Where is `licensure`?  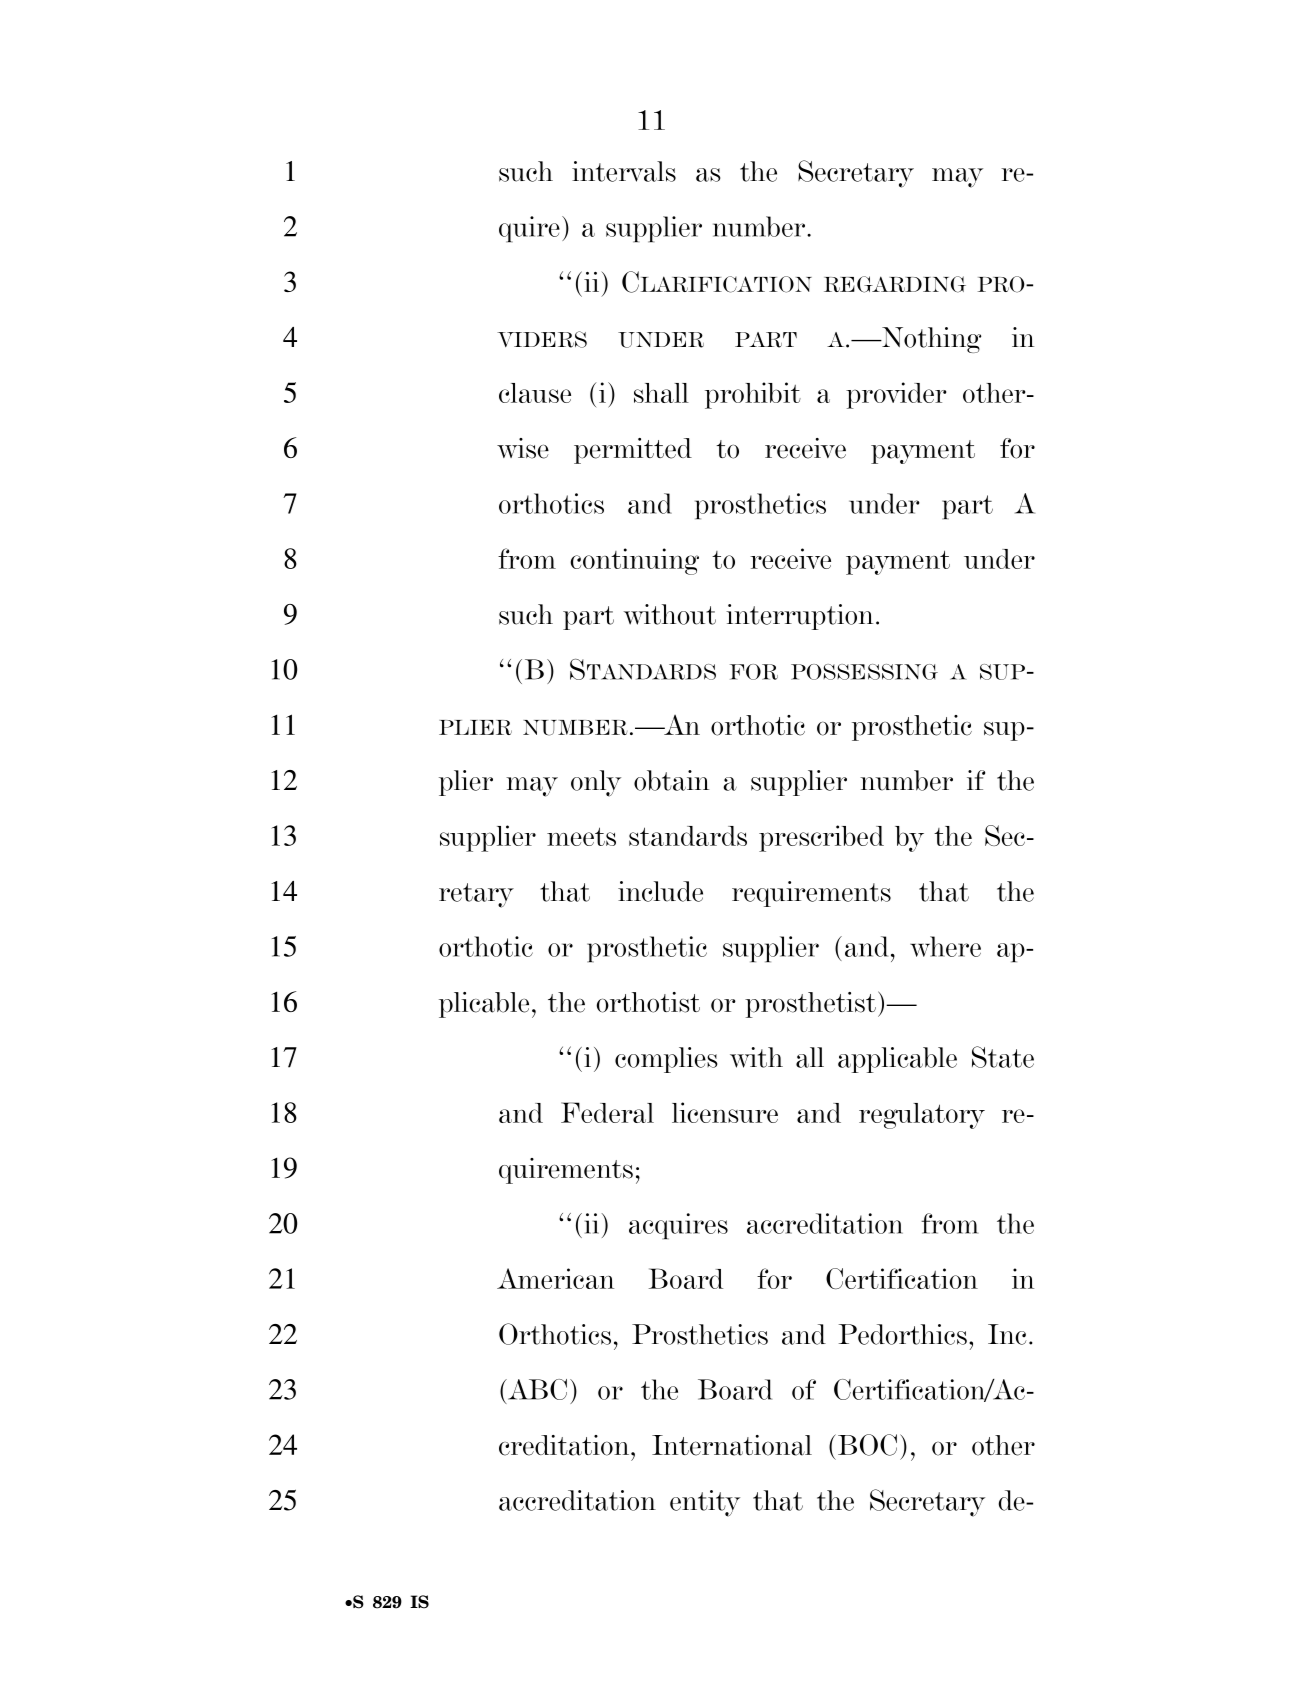
licensure is located at coordinates (725, 1112).
